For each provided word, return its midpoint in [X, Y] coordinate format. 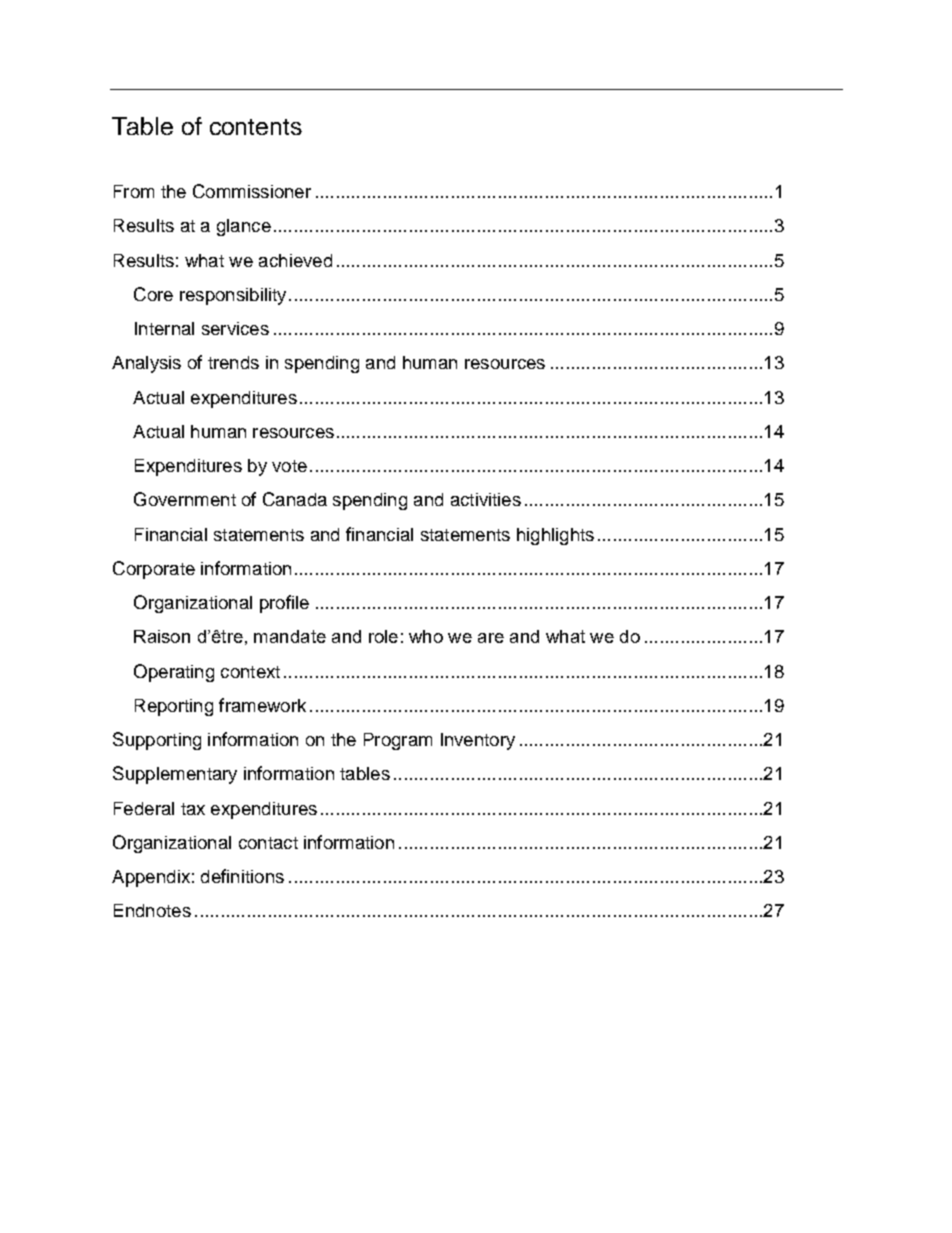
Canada [295, 499]
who [426, 636]
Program [398, 741]
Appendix [151, 878]
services [235, 328]
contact [268, 843]
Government [185, 499]
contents [256, 127]
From [134, 191]
